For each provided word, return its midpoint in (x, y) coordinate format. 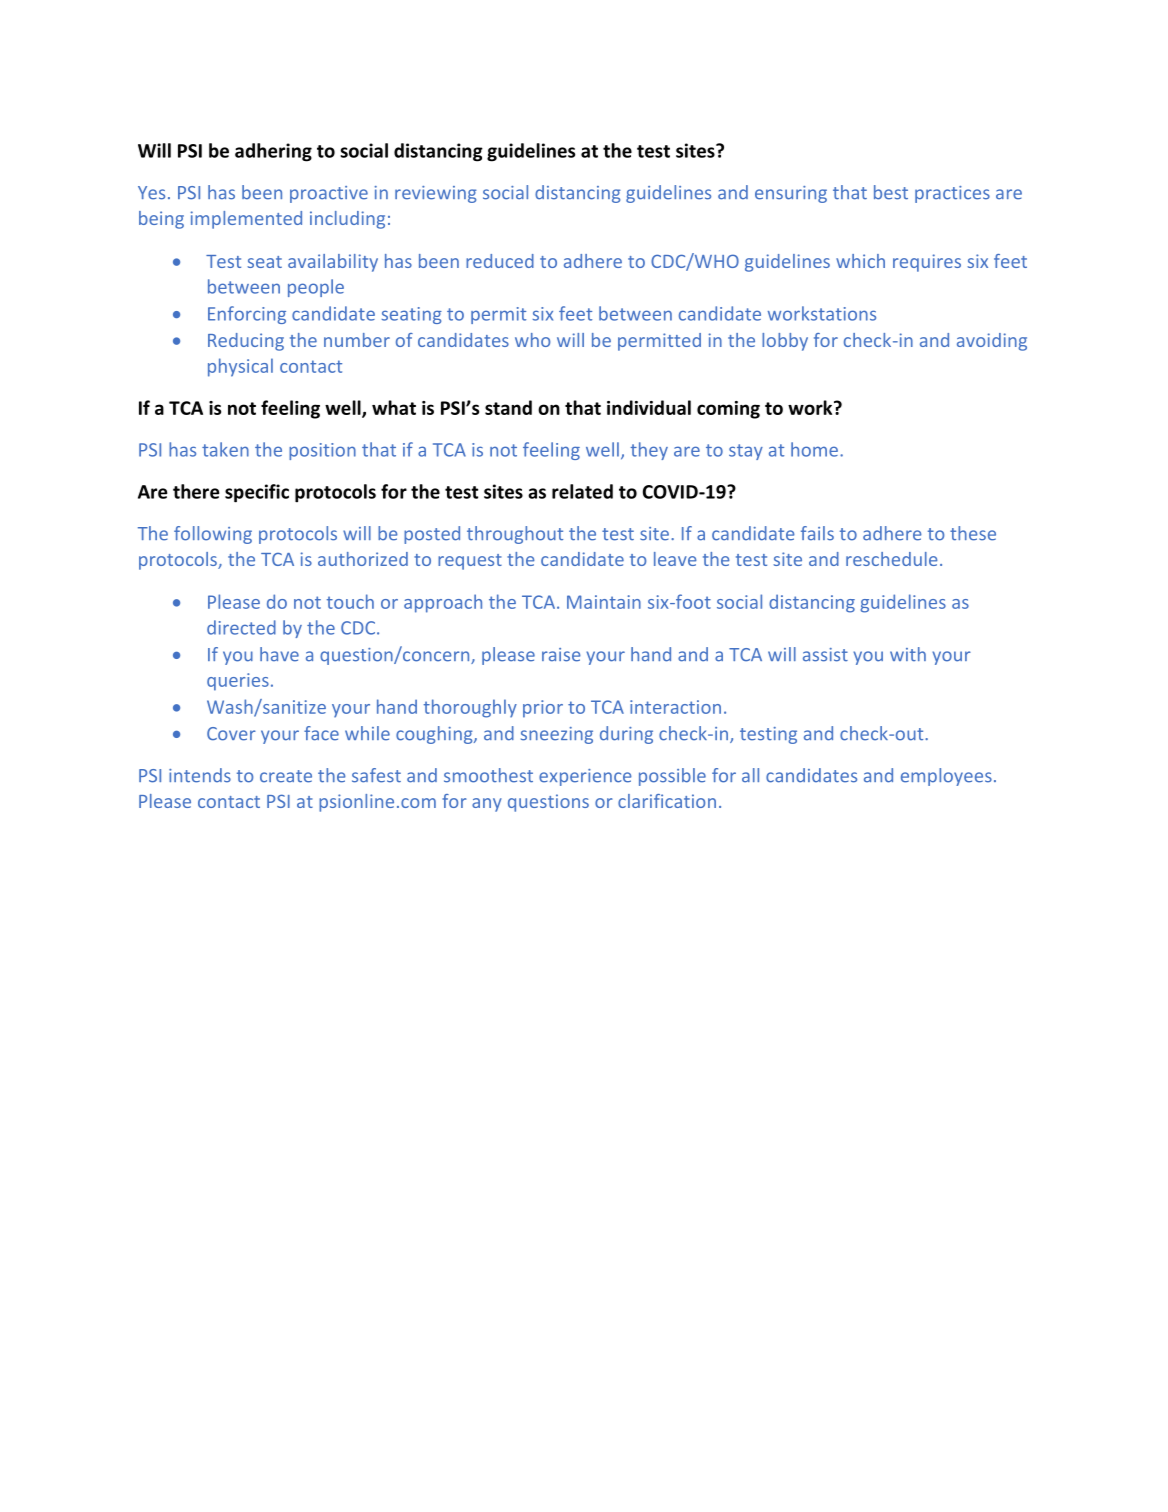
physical (240, 367)
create (286, 776)
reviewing (436, 194)
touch (350, 601)
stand (508, 407)
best (891, 192)
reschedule (892, 559)
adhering (273, 152)
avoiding (992, 342)
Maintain (604, 602)
